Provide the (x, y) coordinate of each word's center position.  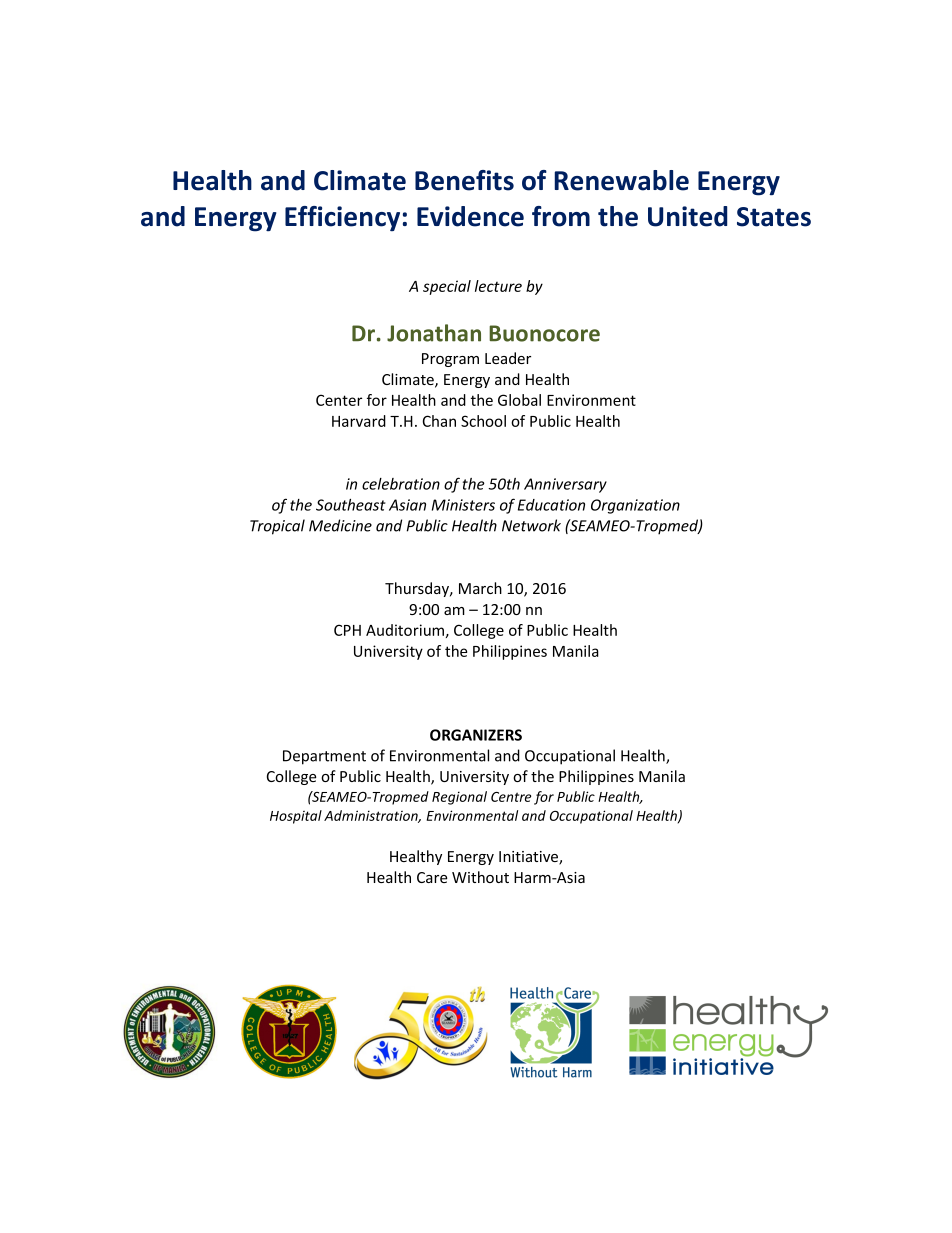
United (687, 216)
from (561, 216)
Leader (508, 358)
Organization (635, 506)
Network (531, 525)
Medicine (340, 525)
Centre (511, 797)
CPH (347, 630)
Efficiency (342, 218)
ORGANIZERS (476, 735)
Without (480, 877)
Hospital (296, 817)
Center (339, 400)
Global (519, 400)
